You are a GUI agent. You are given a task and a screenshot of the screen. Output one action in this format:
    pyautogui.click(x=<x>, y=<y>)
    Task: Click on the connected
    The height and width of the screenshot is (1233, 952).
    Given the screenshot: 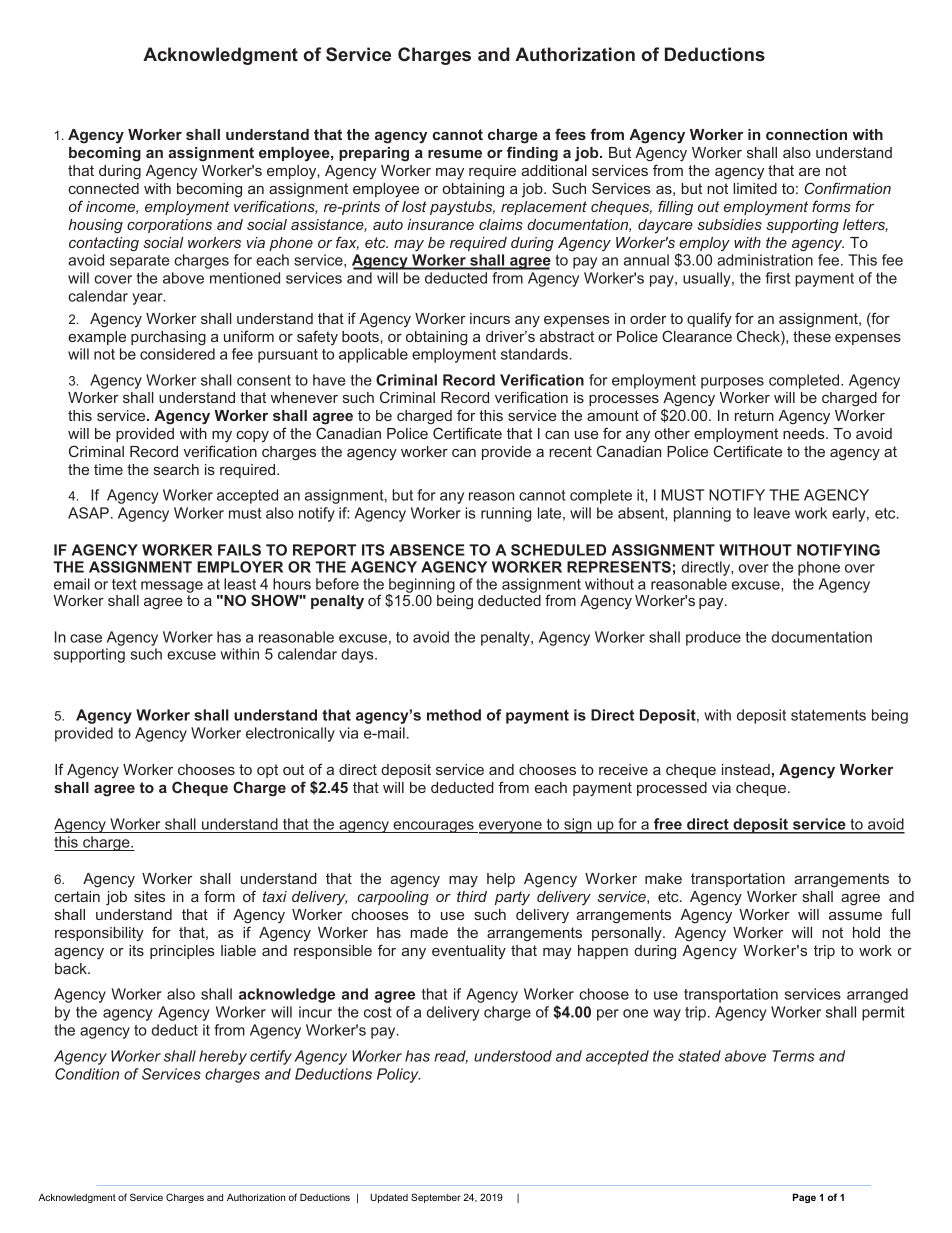 What is the action you would take?
    pyautogui.click(x=103, y=188)
